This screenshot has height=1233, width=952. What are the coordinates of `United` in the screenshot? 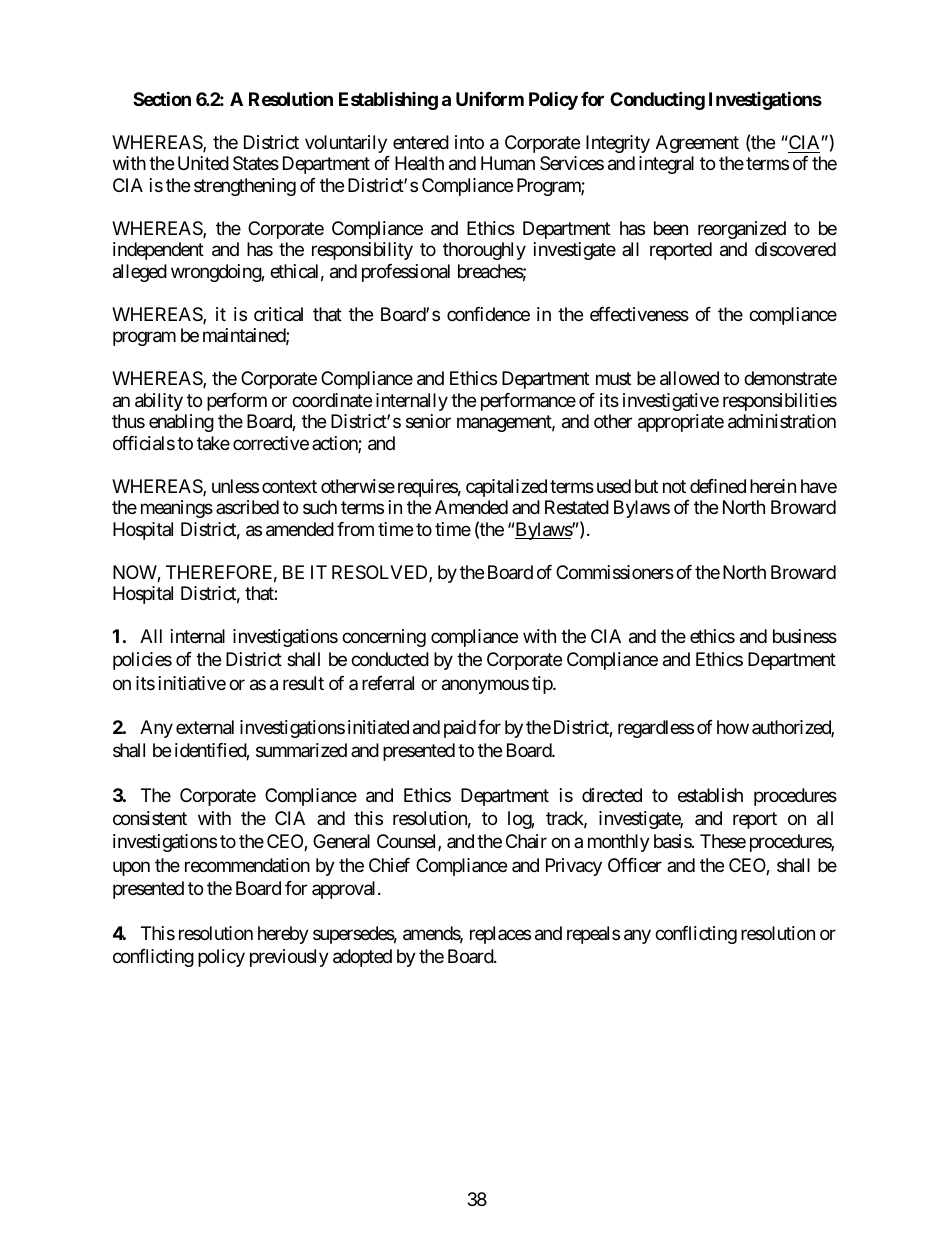 It's located at (203, 163).
